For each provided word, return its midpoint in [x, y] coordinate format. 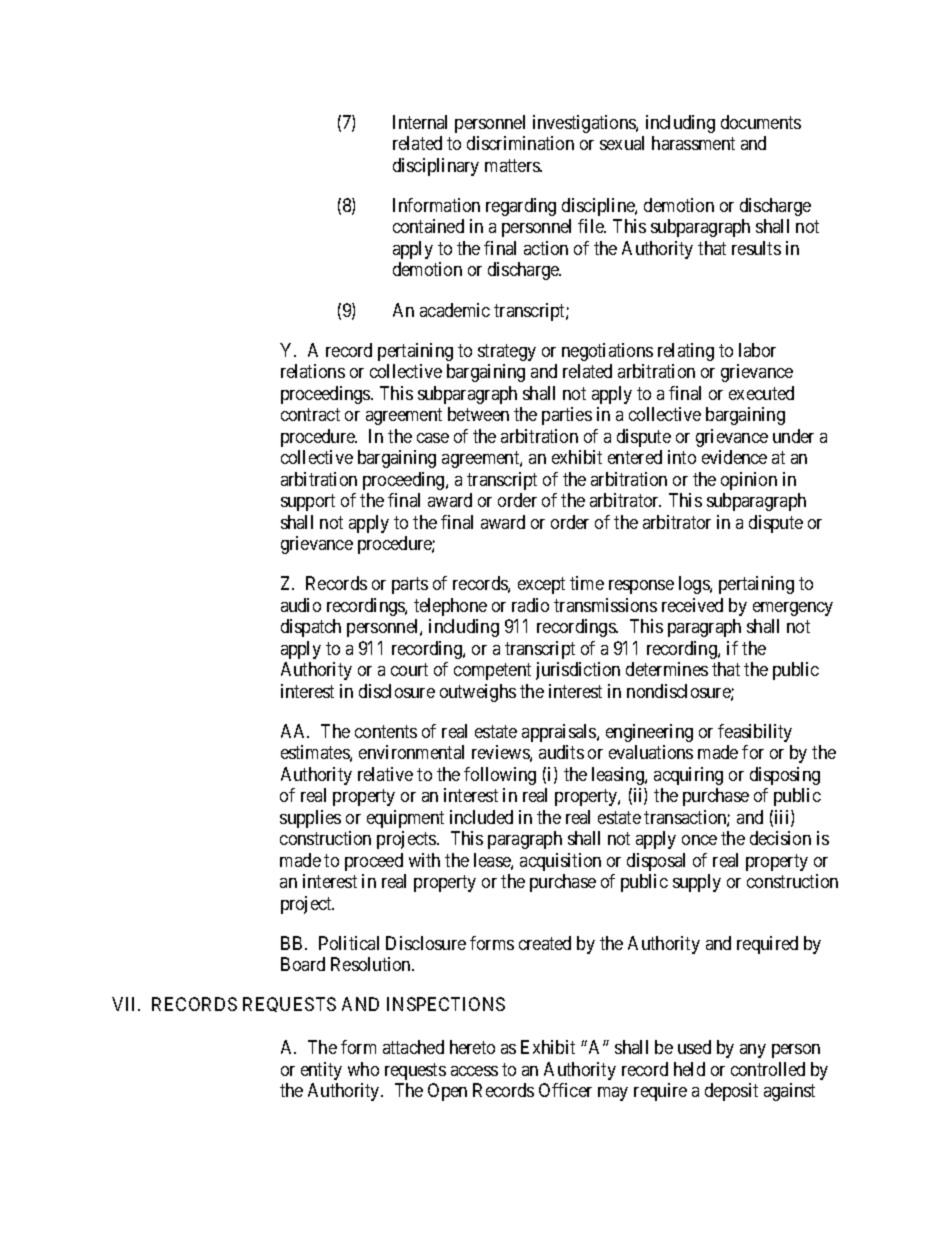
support [308, 502]
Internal [420, 122]
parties [567, 416]
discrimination [520, 143]
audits [561, 752]
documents [761, 122]
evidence [734, 457]
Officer [565, 1090]
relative [385, 774]
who [363, 1069]
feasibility [755, 733]
